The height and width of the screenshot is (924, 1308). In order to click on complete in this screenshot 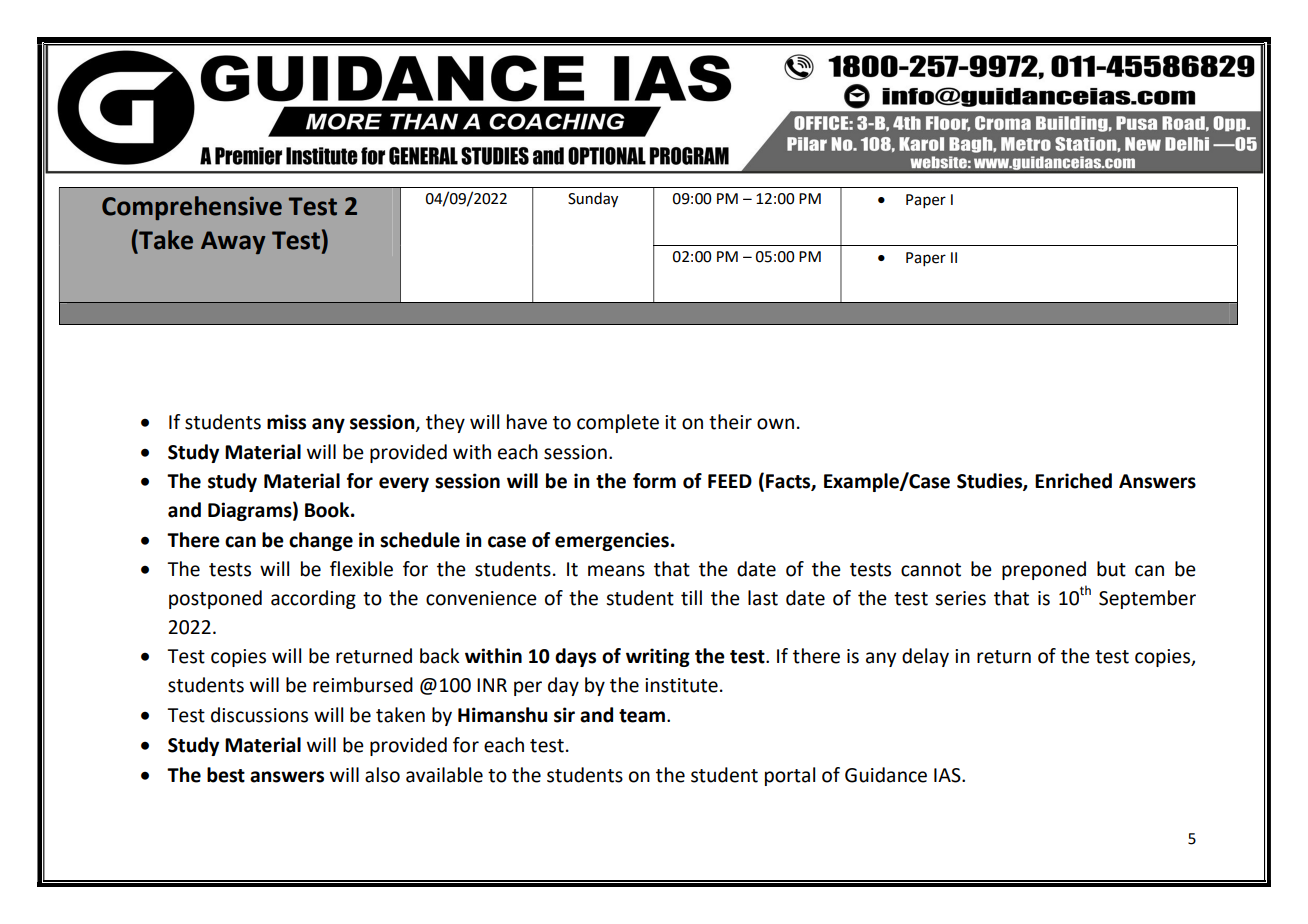, I will do `click(618, 423)`.
